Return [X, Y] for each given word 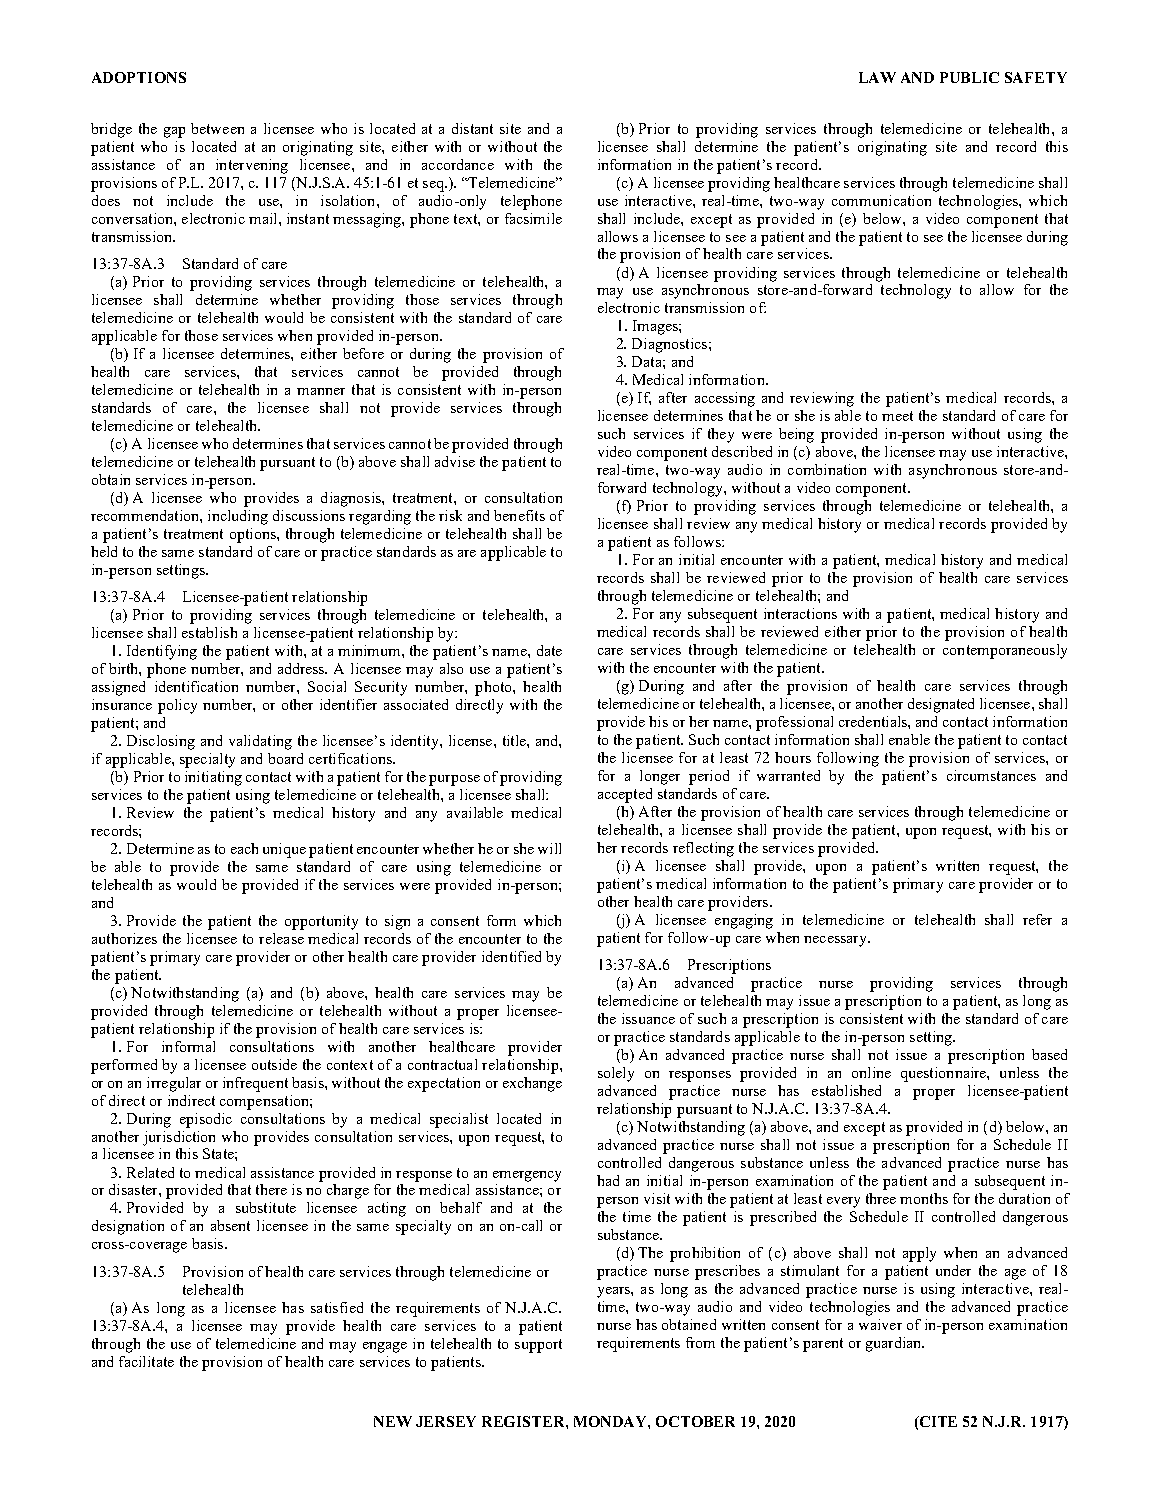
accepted [625, 795]
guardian [895, 1344]
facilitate [146, 1361]
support [538, 1346]
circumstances [991, 775]
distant [472, 128]
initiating [213, 778]
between [217, 128]
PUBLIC [969, 77]
